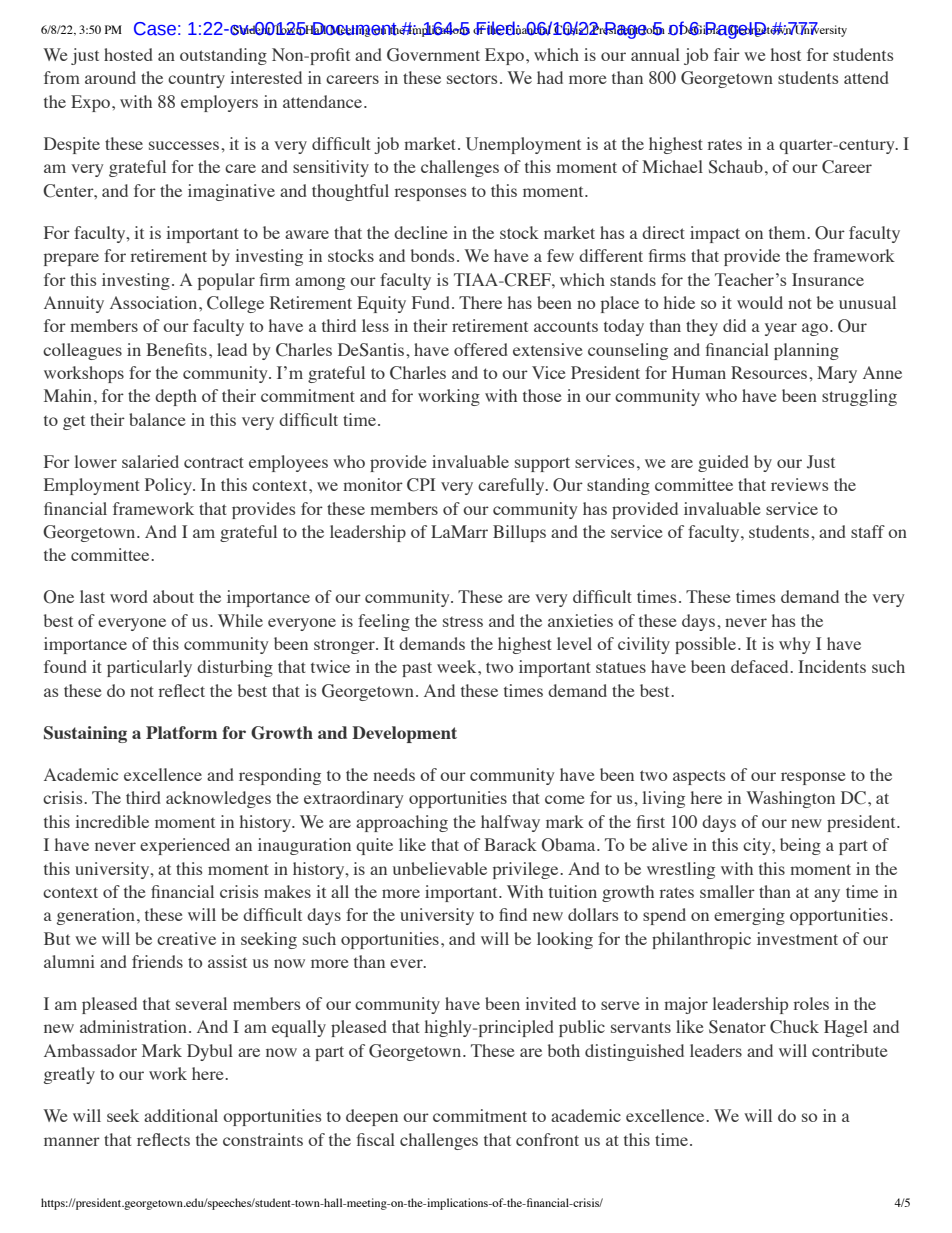 Image resolution: width=952 pixels, height=1233 pixels. Describe the element at coordinates (723, 463) in the screenshot. I see `guided` at that location.
